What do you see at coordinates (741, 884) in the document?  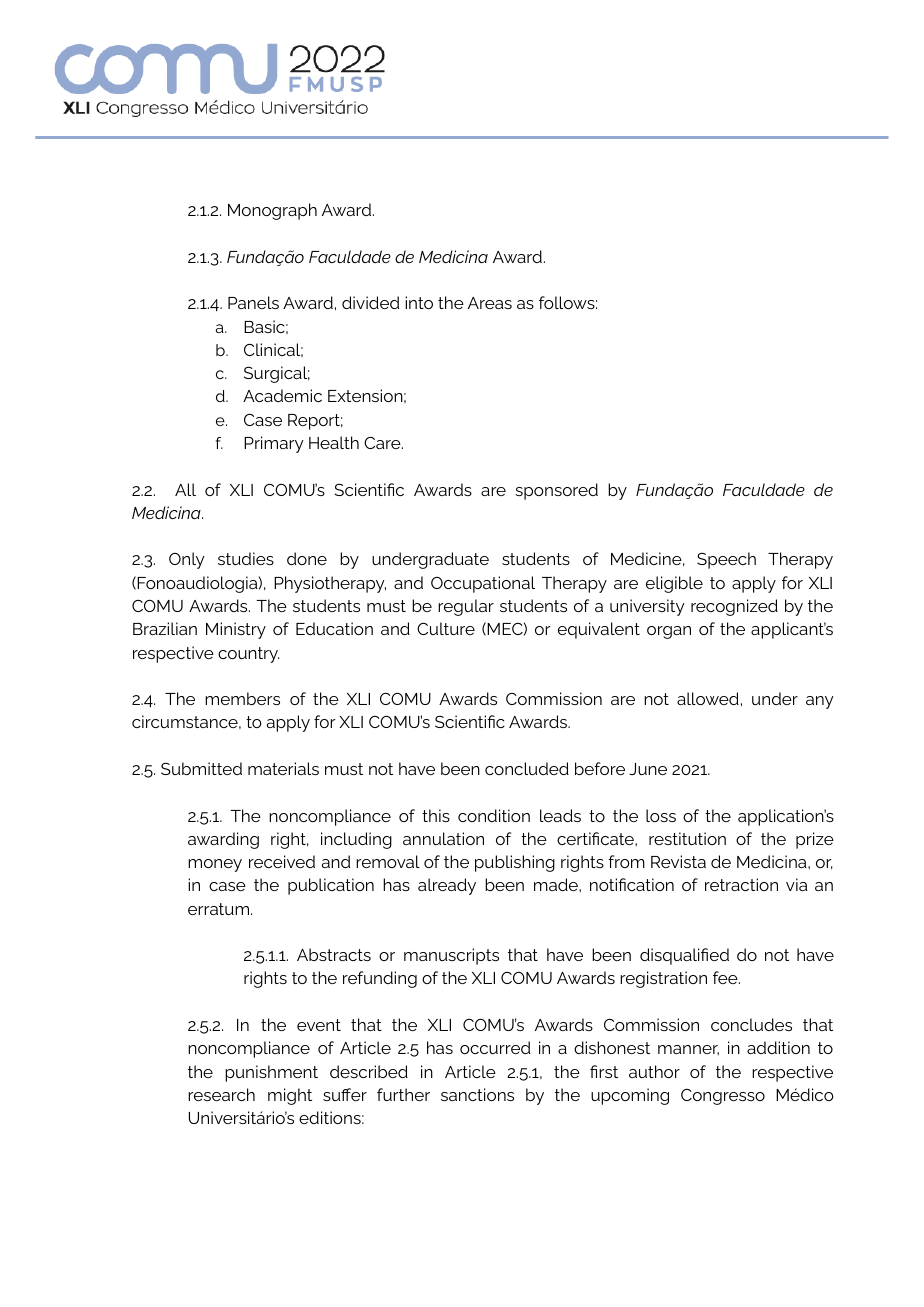 I see `retraction` at bounding box center [741, 884].
